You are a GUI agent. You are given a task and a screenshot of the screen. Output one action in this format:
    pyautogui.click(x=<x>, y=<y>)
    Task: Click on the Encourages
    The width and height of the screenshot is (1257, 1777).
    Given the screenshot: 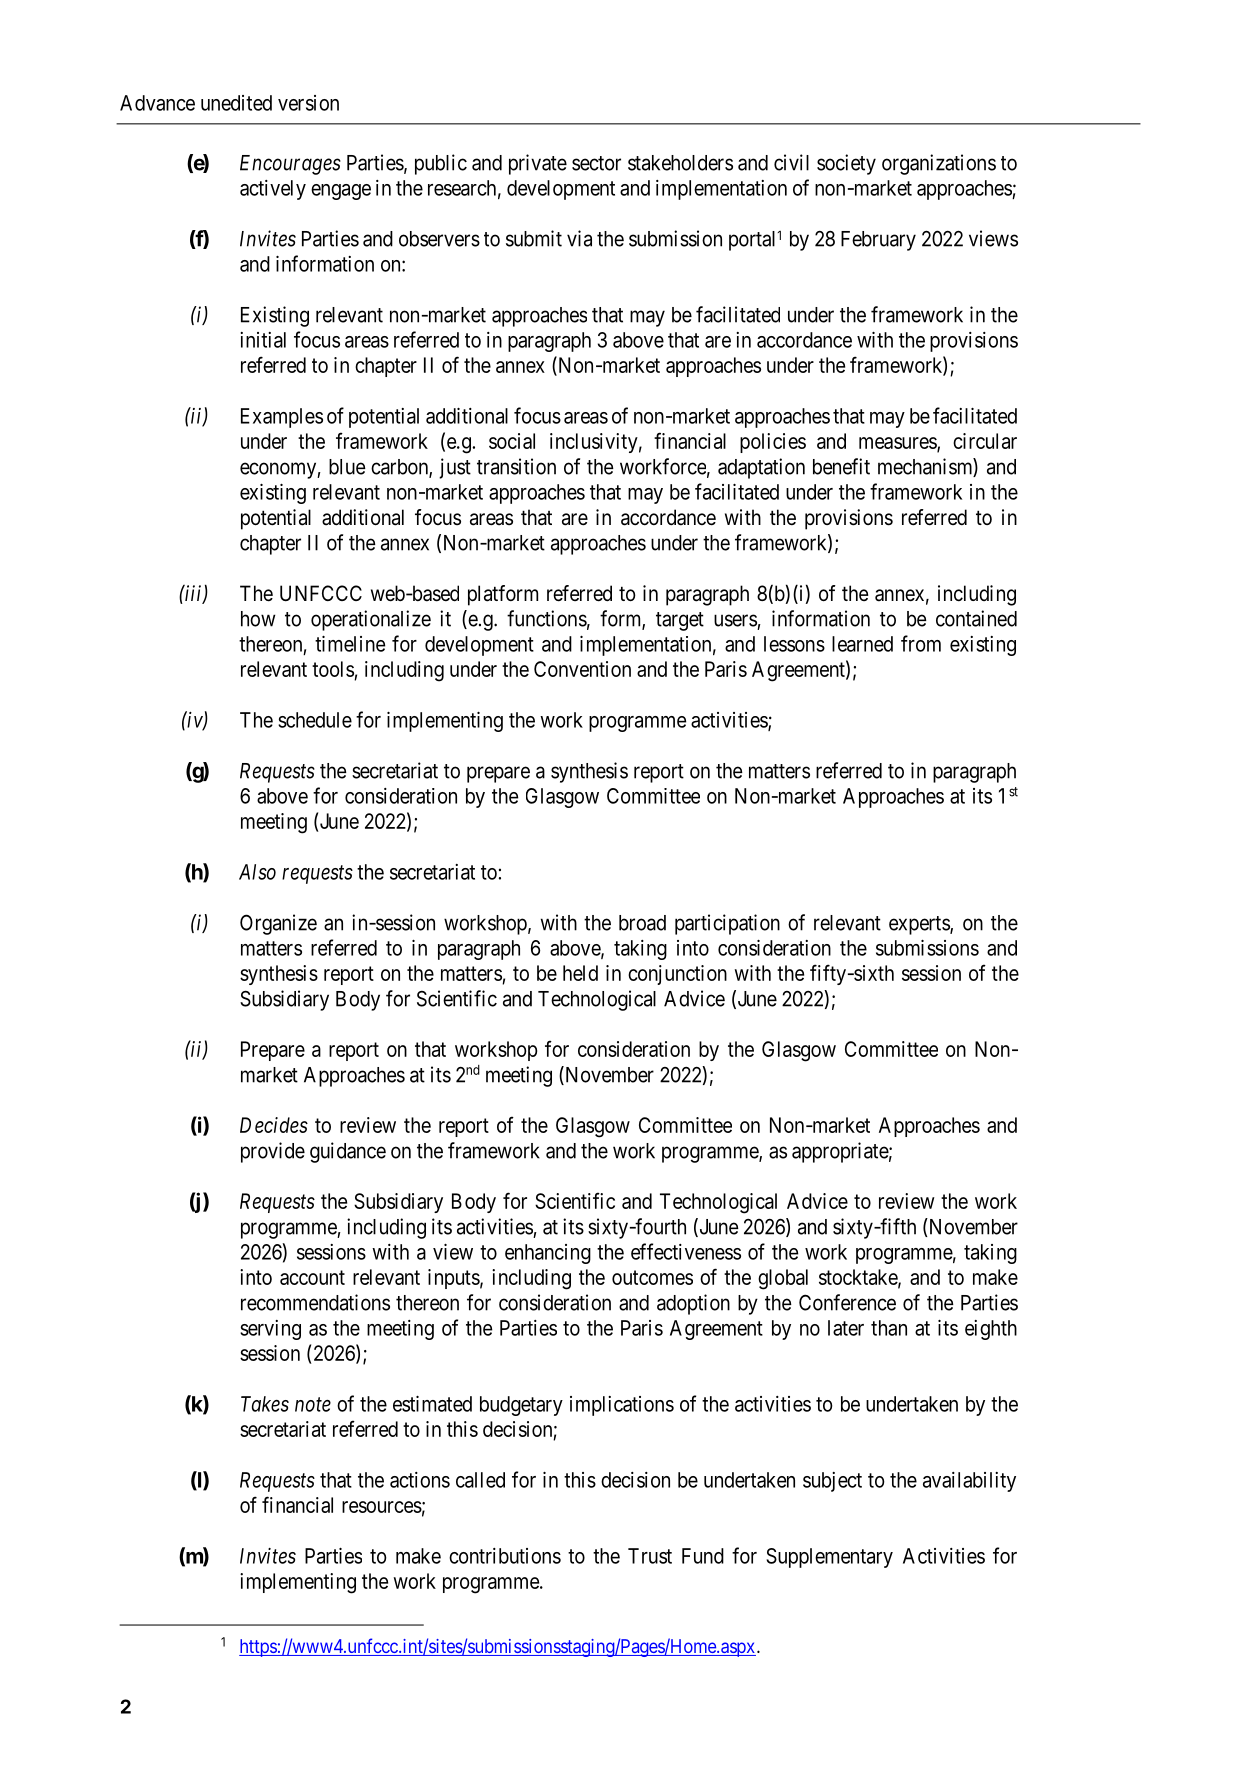 What is the action you would take?
    pyautogui.click(x=290, y=165)
